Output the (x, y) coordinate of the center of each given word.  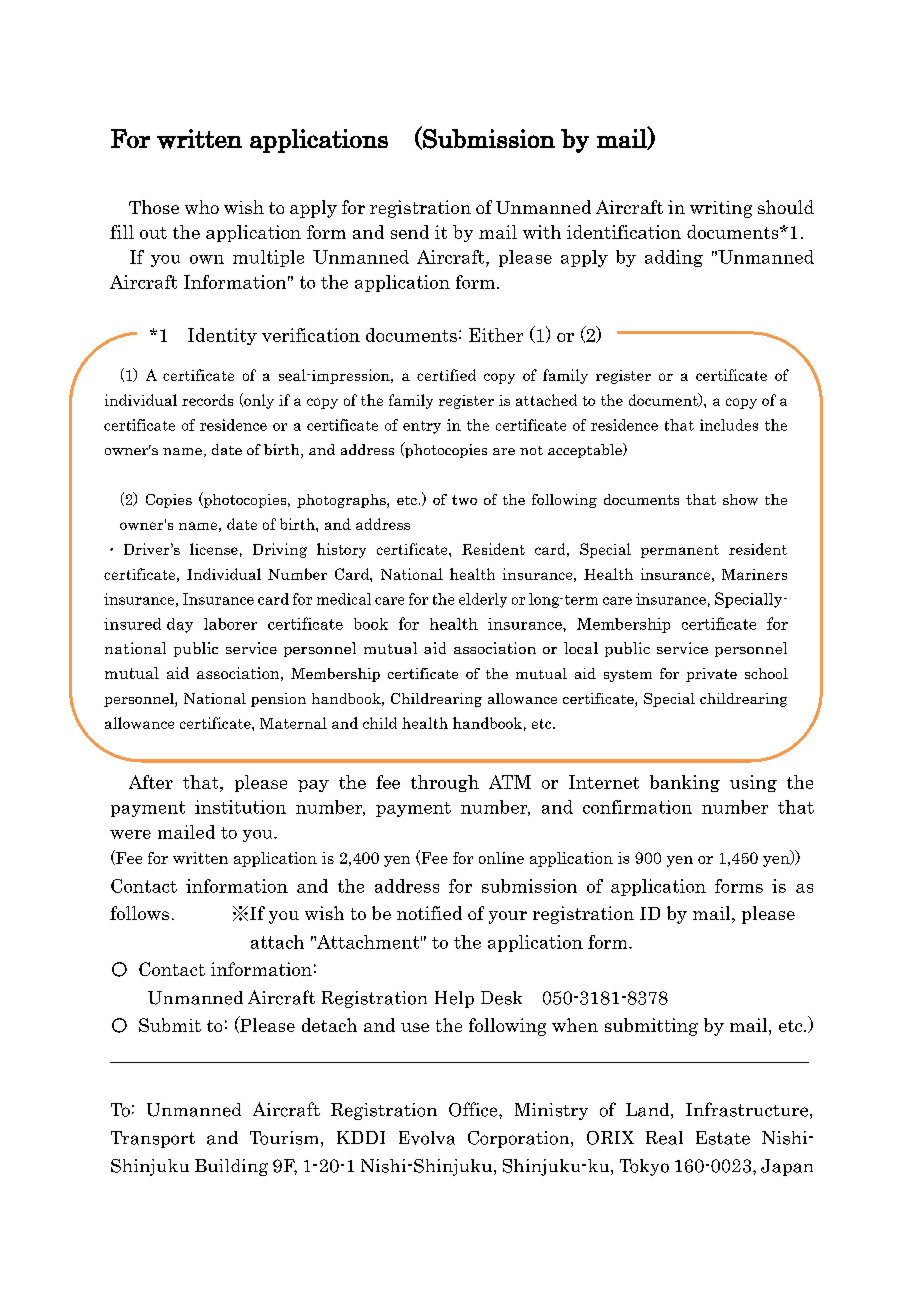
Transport (153, 1139)
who (202, 207)
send (410, 232)
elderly (483, 600)
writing (721, 209)
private (711, 675)
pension (278, 700)
